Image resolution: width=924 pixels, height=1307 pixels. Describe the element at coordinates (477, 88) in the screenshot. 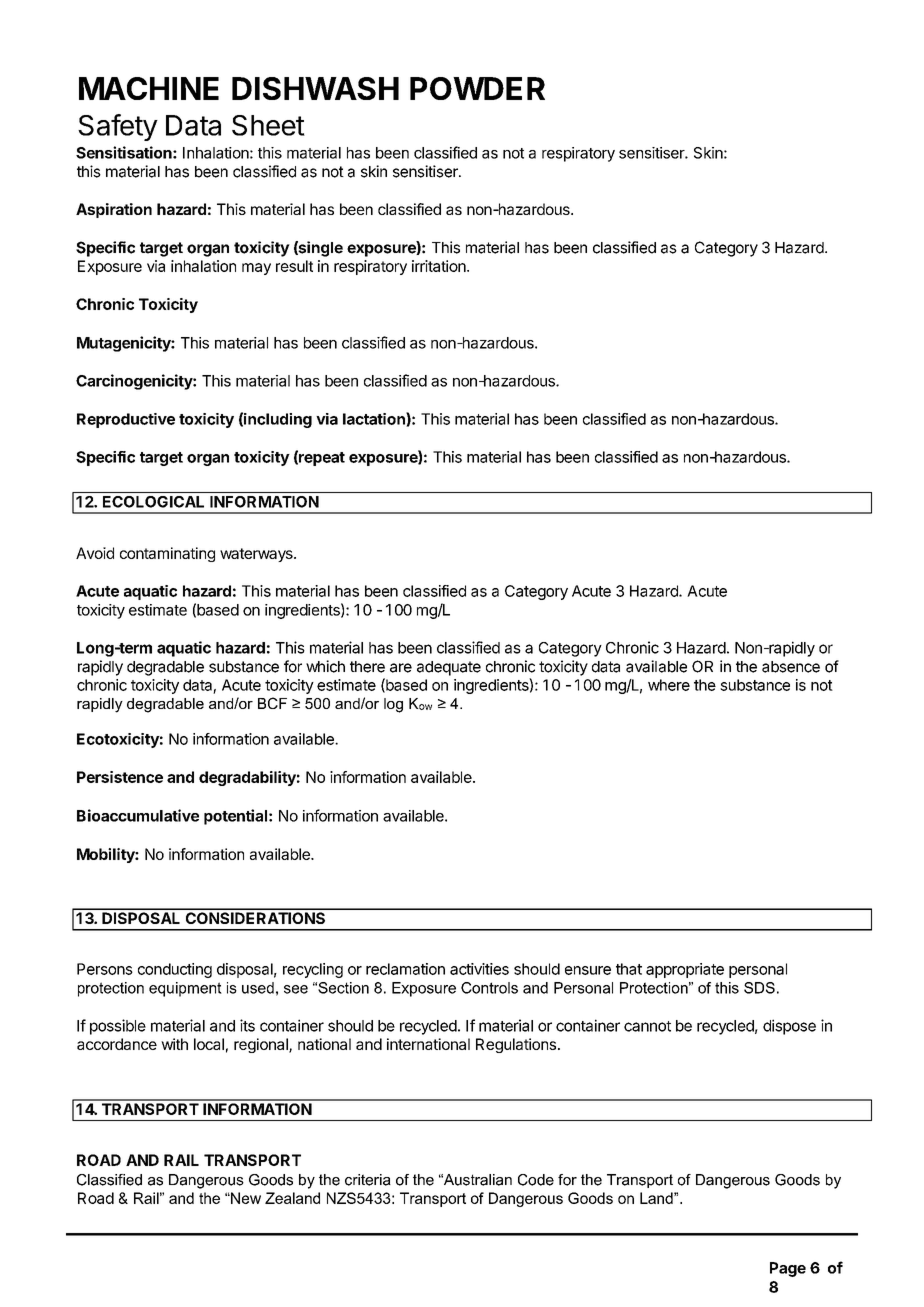

I see `POWDER` at that location.
